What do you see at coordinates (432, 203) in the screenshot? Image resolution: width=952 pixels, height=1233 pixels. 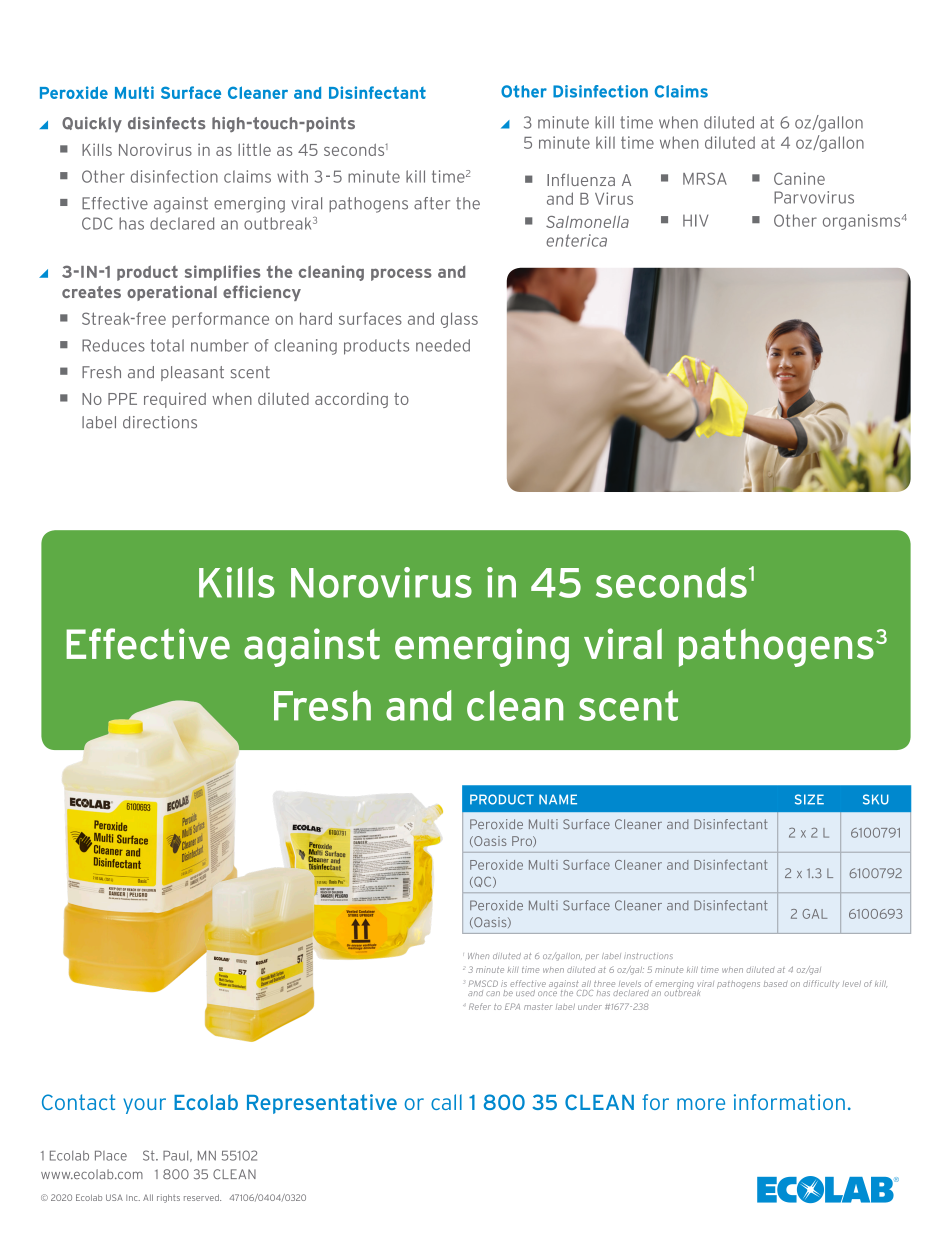 I see `after` at bounding box center [432, 203].
